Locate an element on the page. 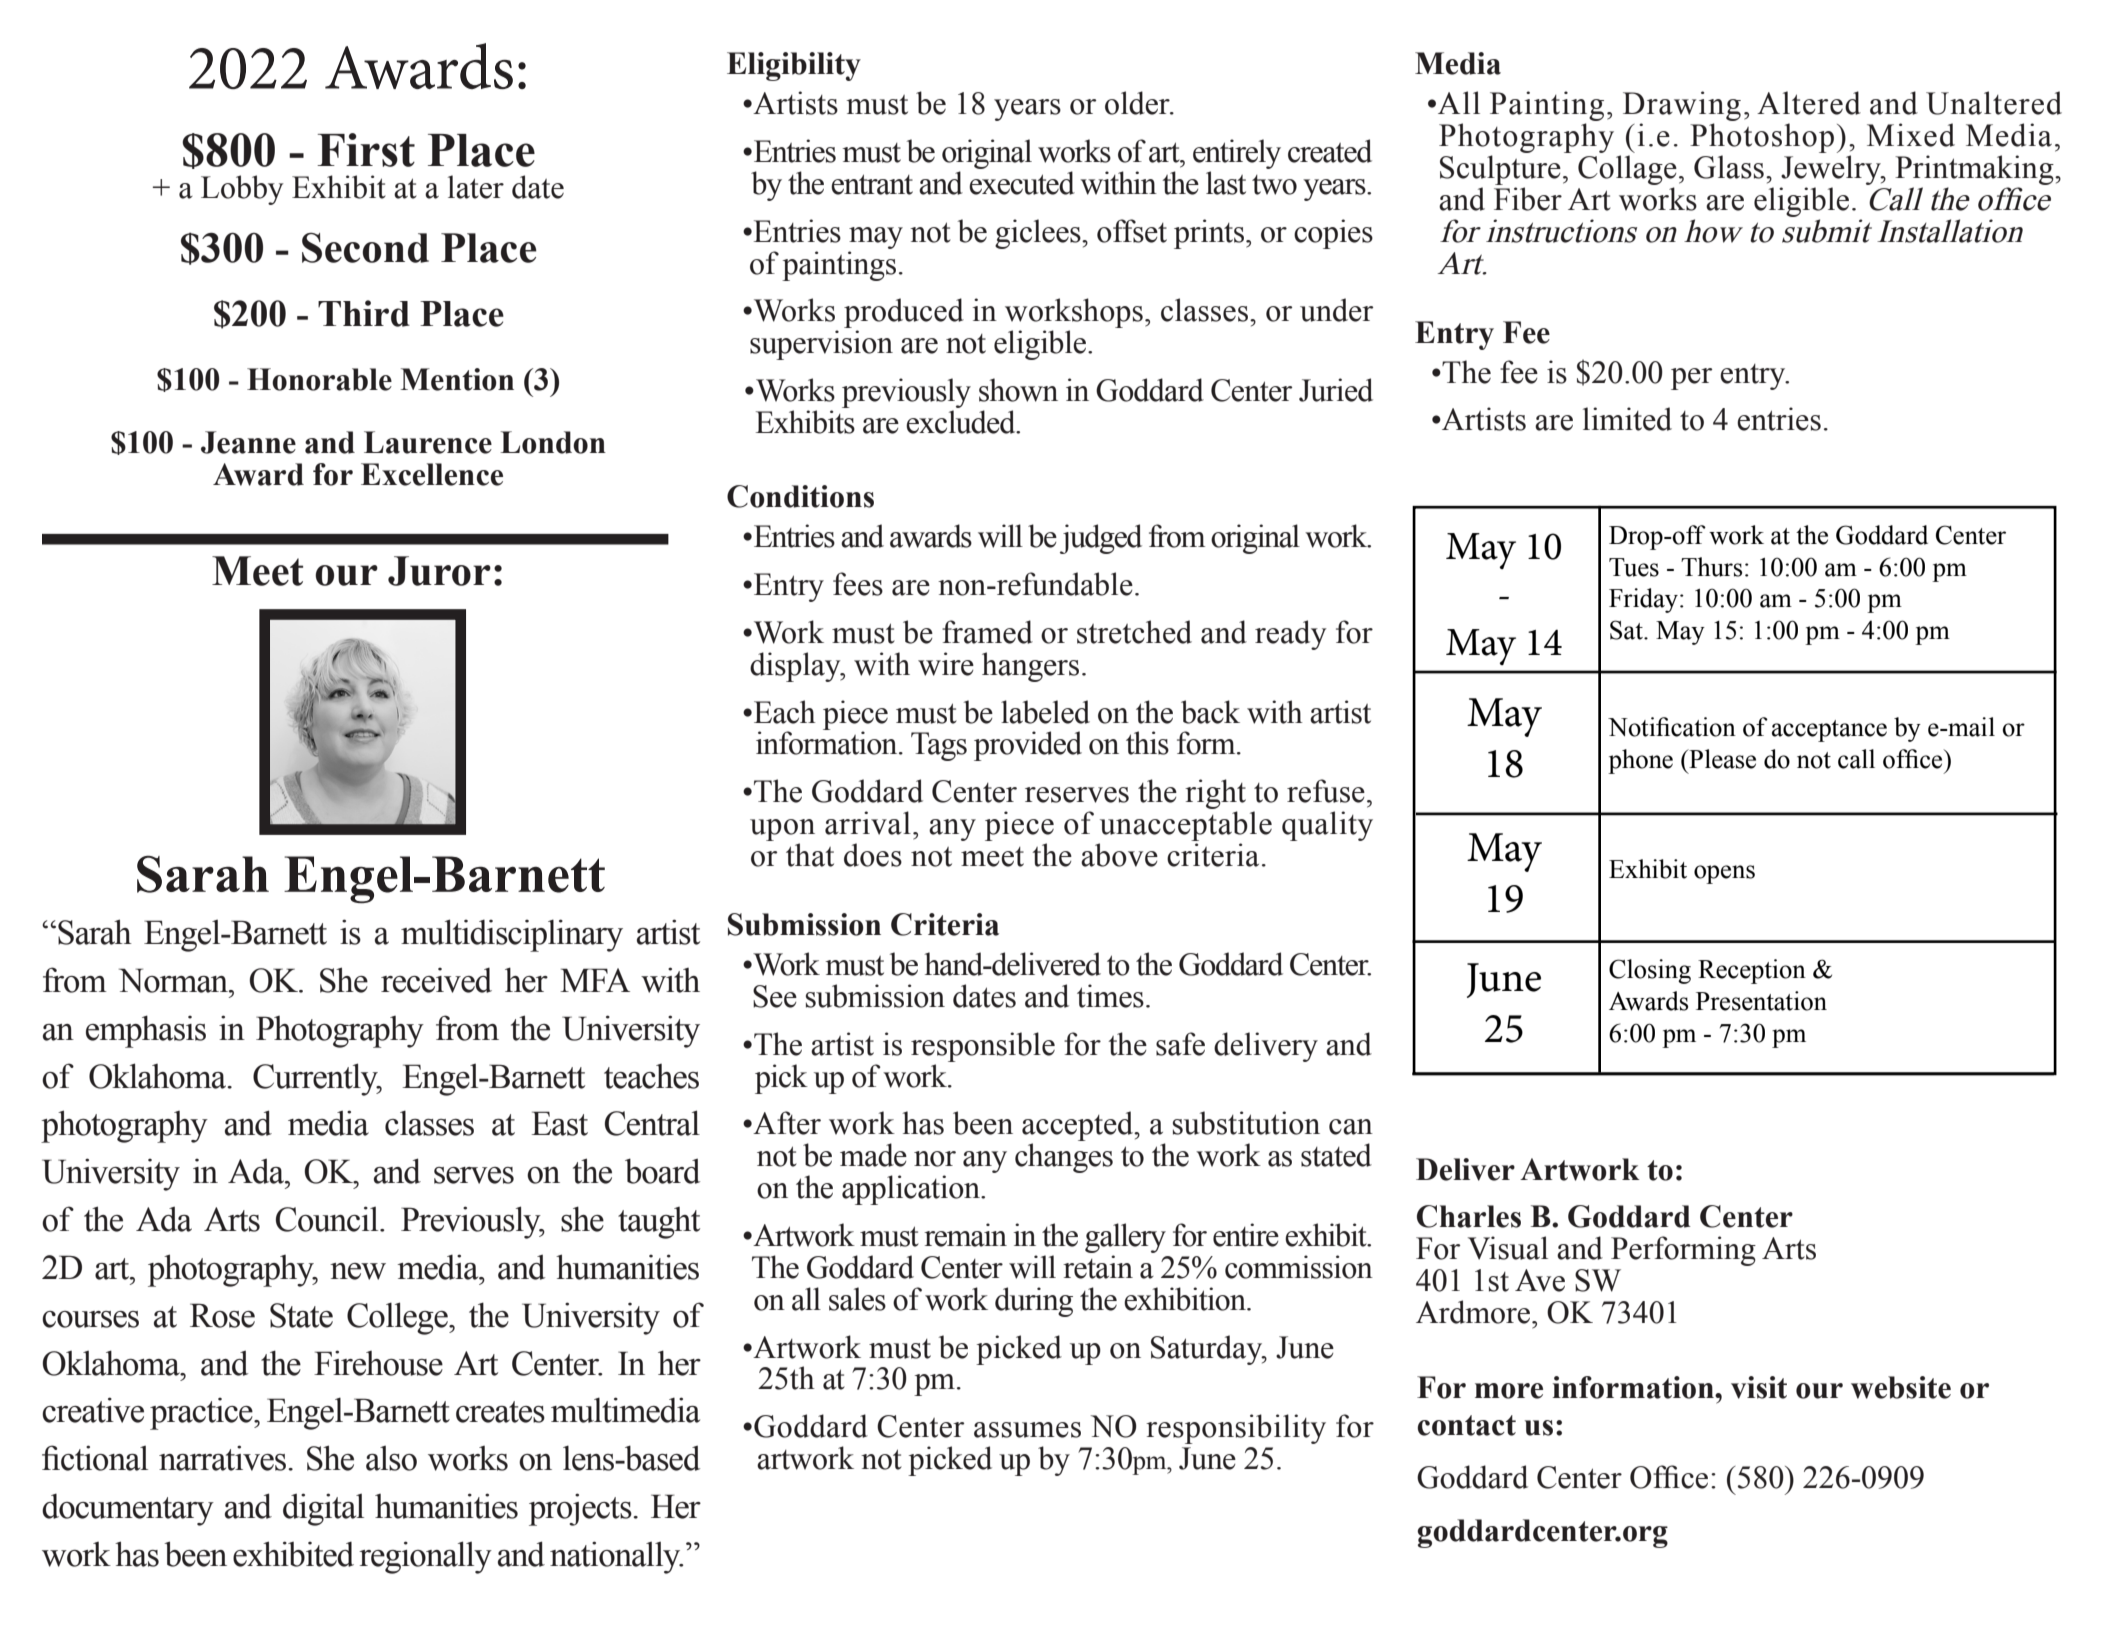 This document has width=2104, height=1626. judged is located at coordinates (1101, 539).
